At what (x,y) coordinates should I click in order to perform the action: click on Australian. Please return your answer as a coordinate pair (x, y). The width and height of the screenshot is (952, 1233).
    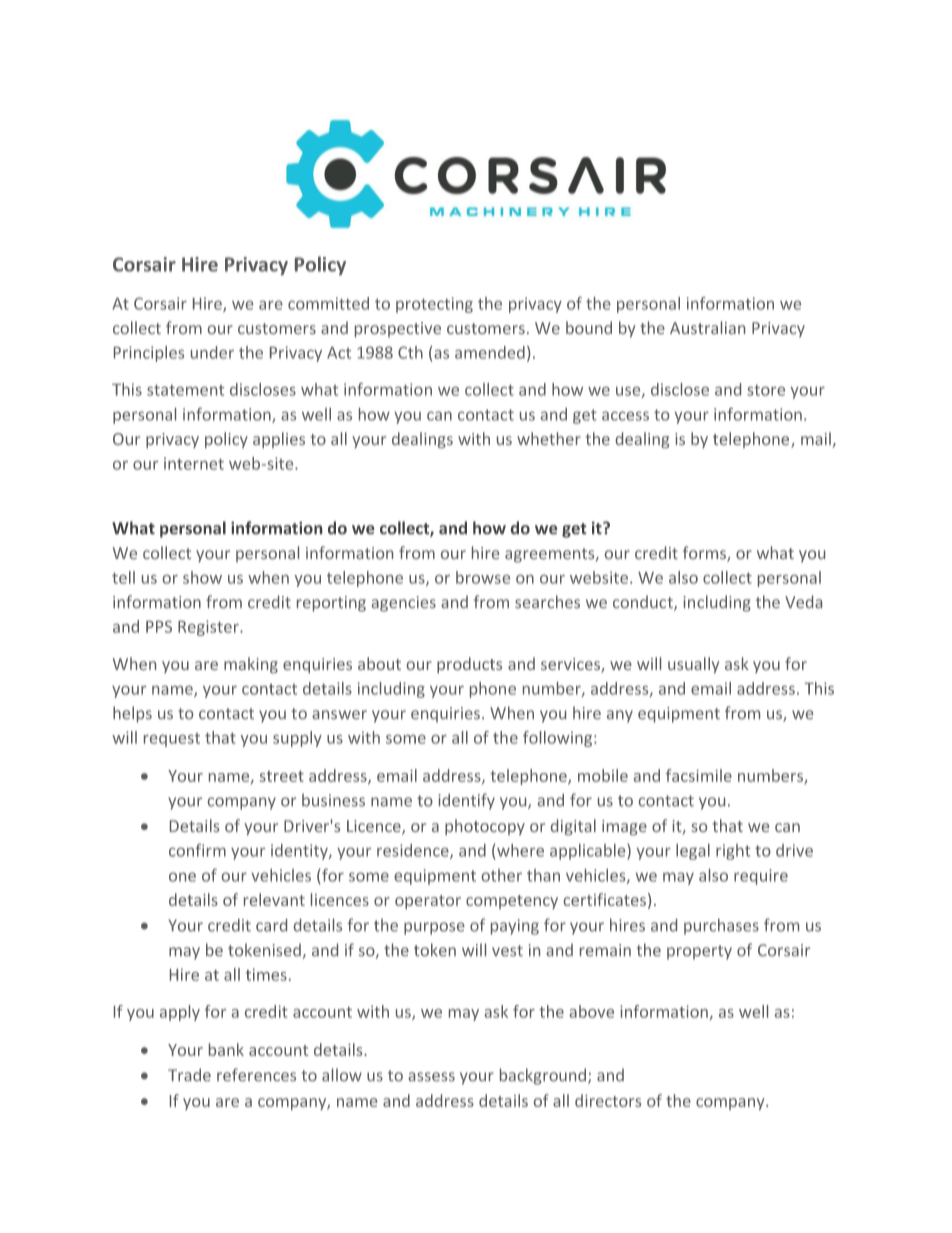
    Looking at the image, I should click on (707, 327).
